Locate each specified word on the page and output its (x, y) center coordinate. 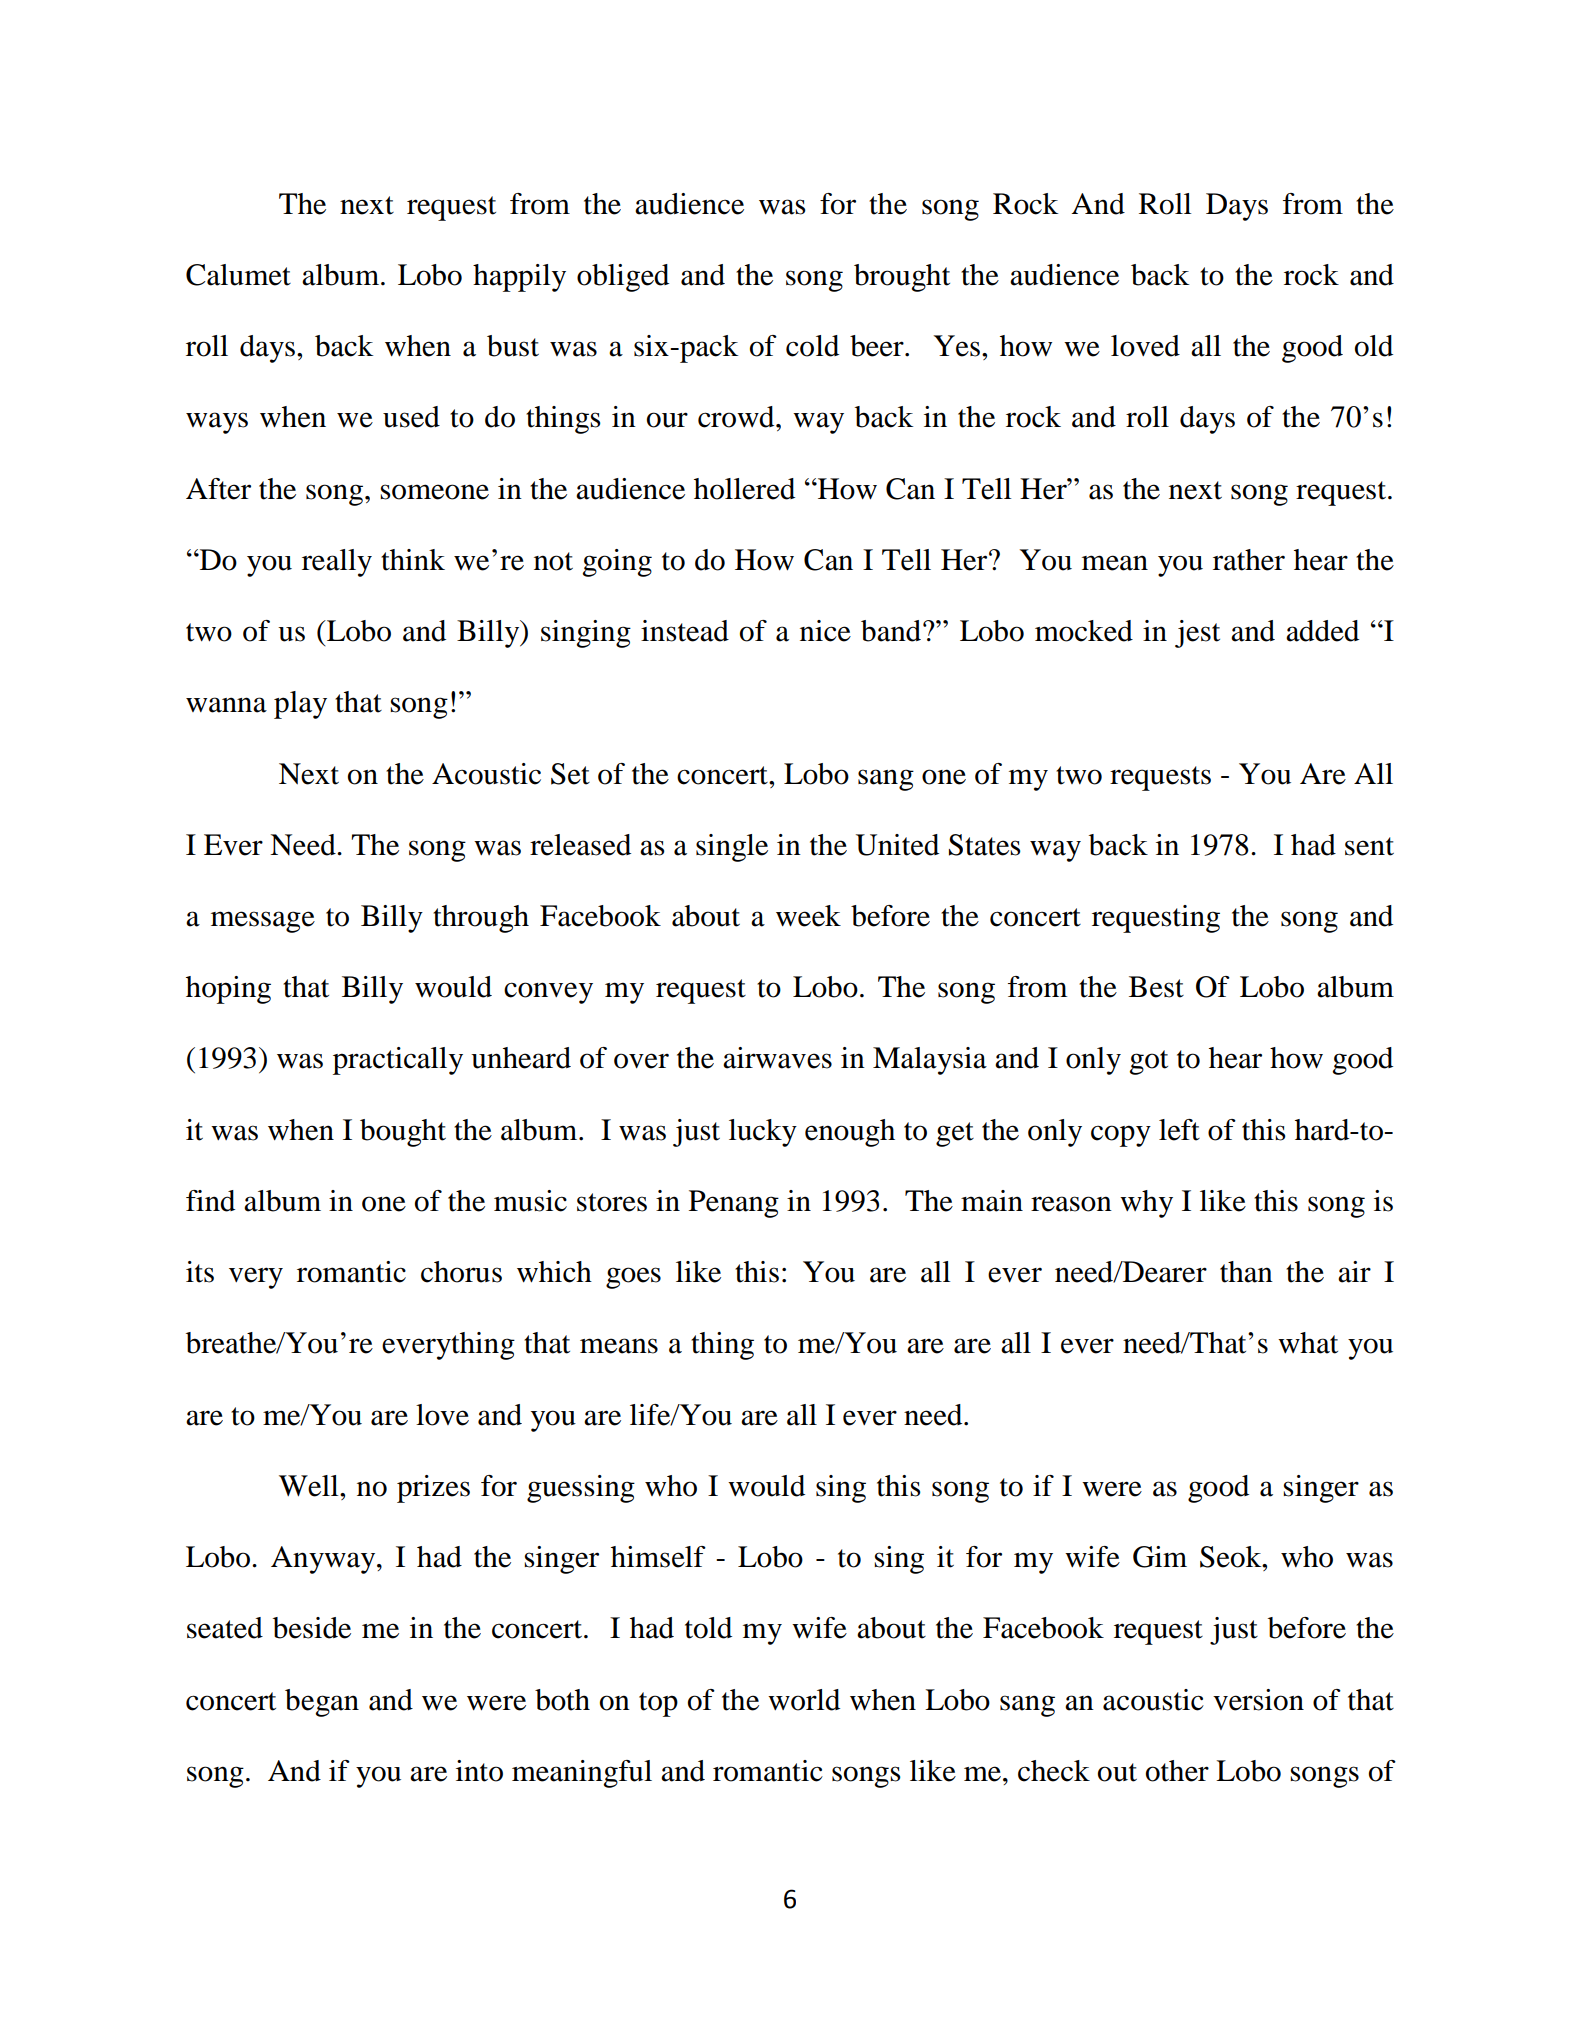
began (322, 1703)
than (1246, 1272)
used (411, 417)
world (804, 1700)
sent (1369, 846)
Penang (734, 1204)
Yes (957, 346)
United (897, 845)
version (1258, 1700)
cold (812, 346)
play (300, 705)
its (200, 1272)
